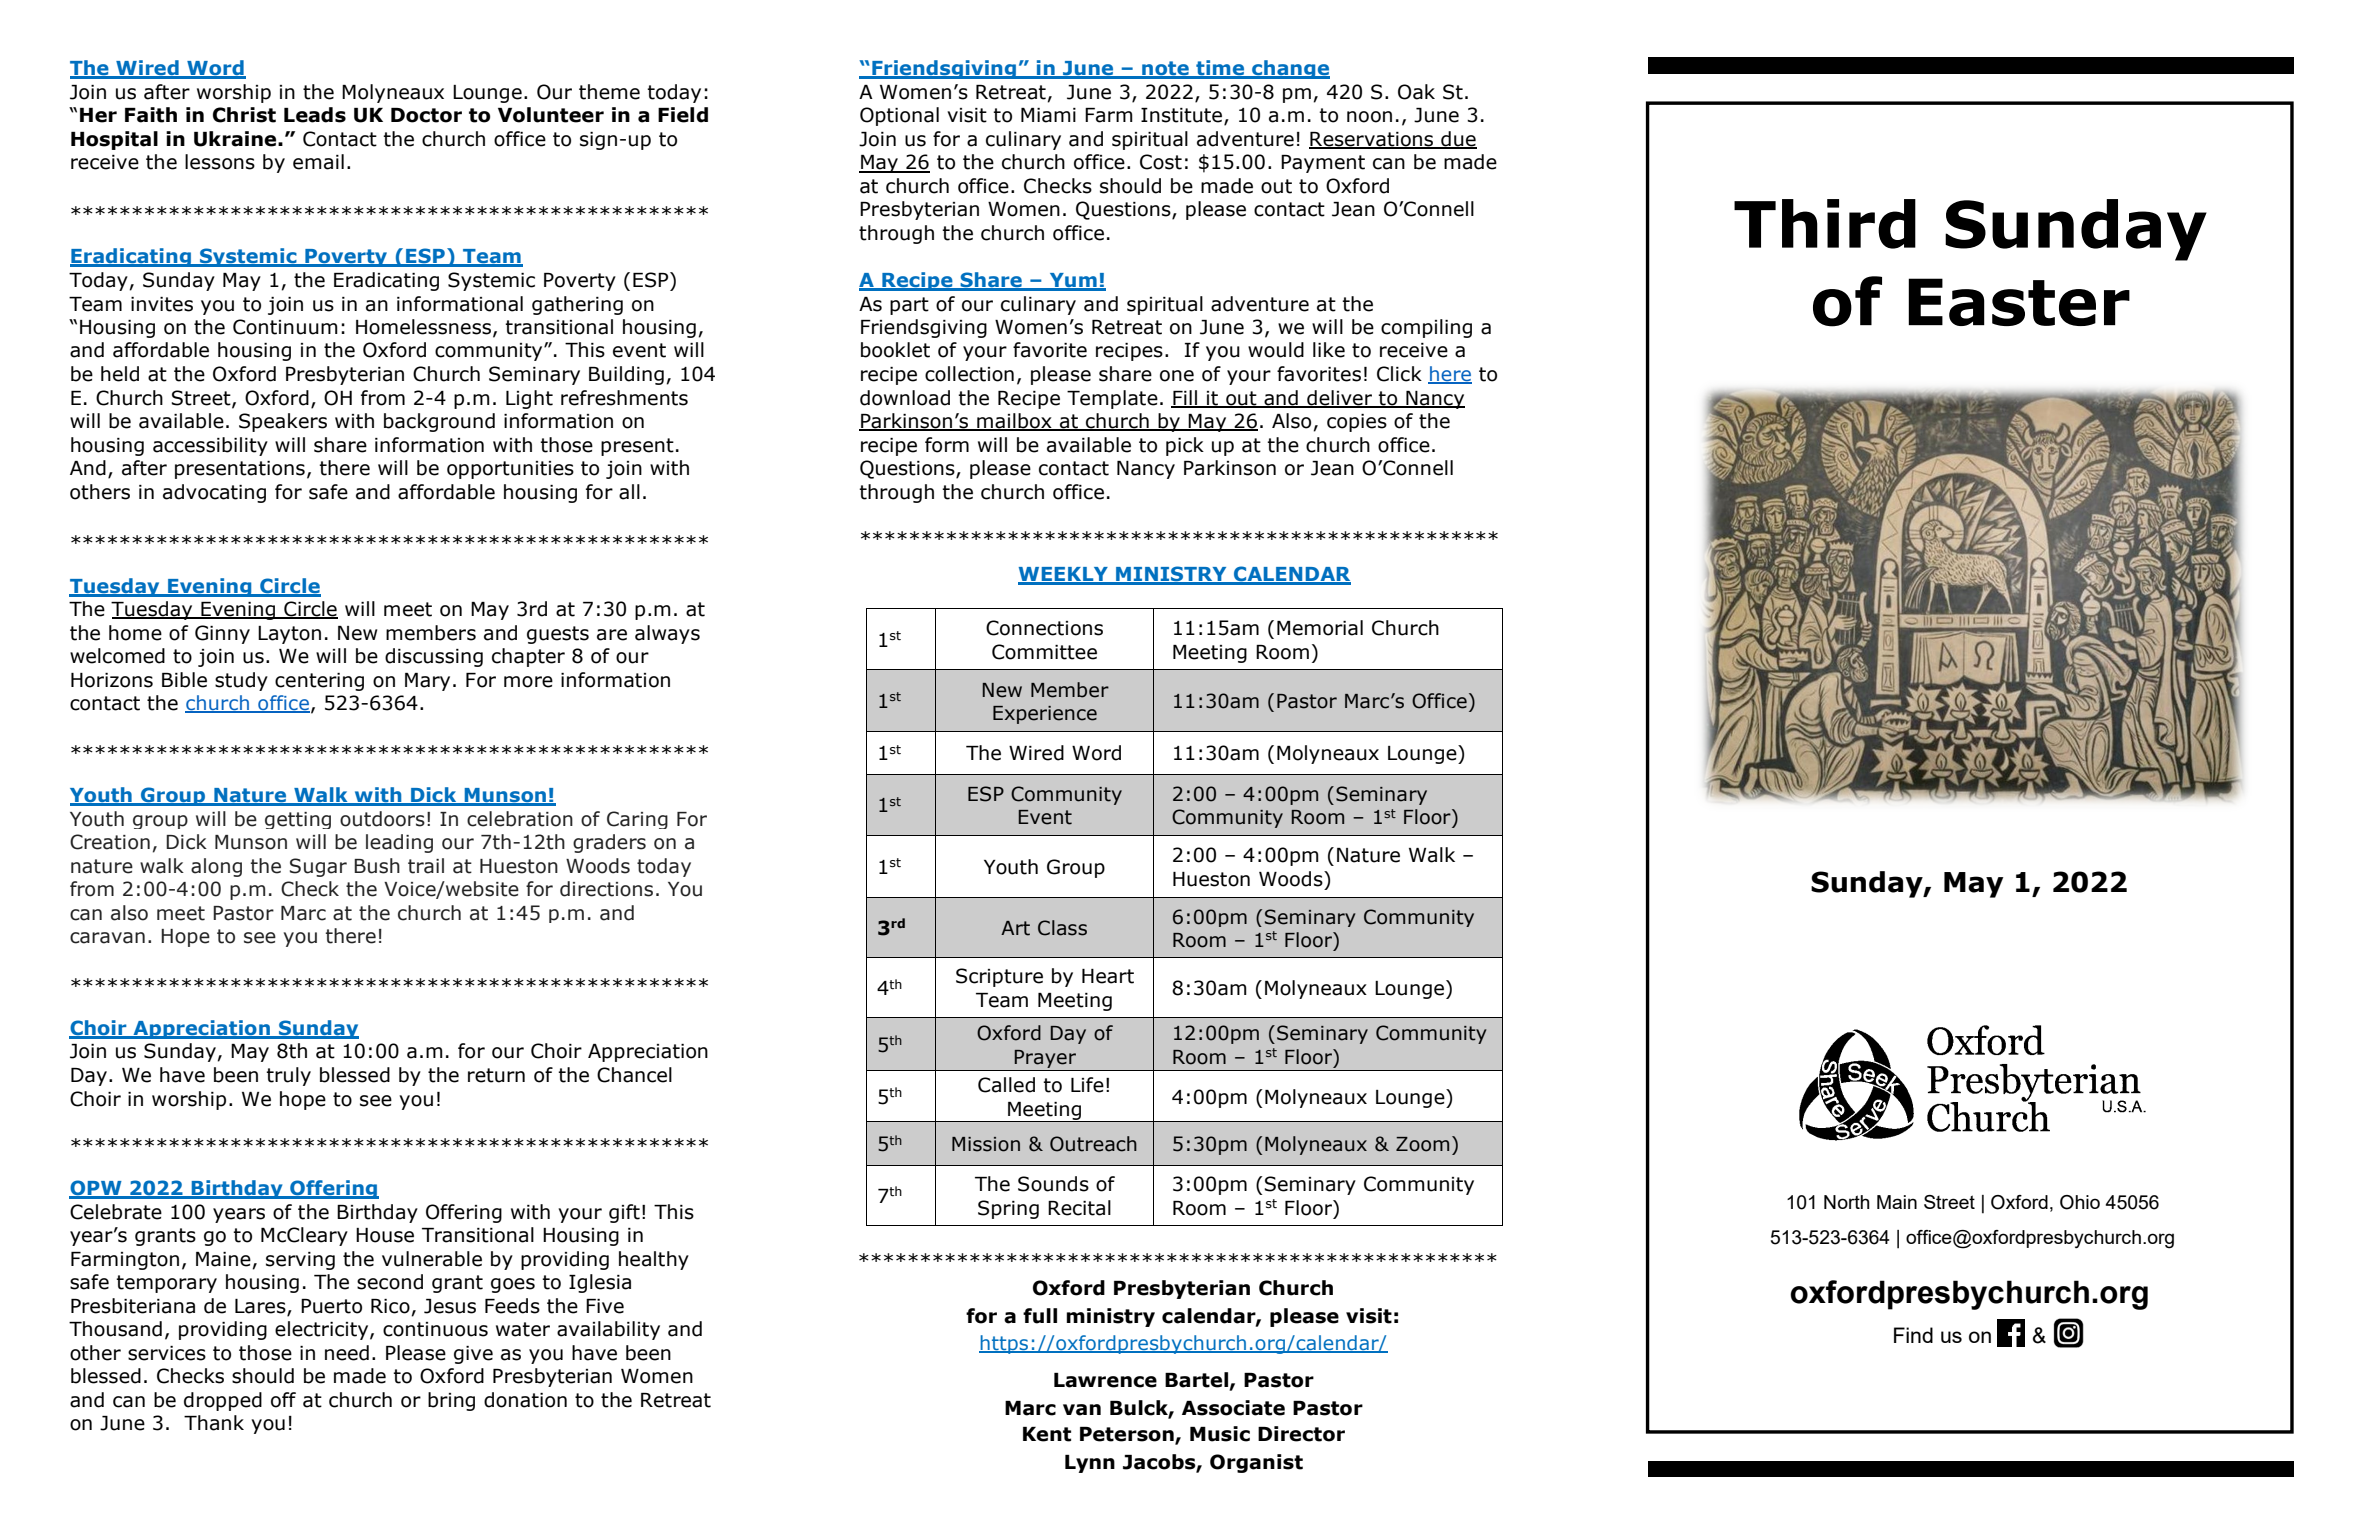 This screenshot has height=1533, width=2369. What do you see at coordinates (1128, 1435) in the screenshot?
I see `Peterson` at bounding box center [1128, 1435].
